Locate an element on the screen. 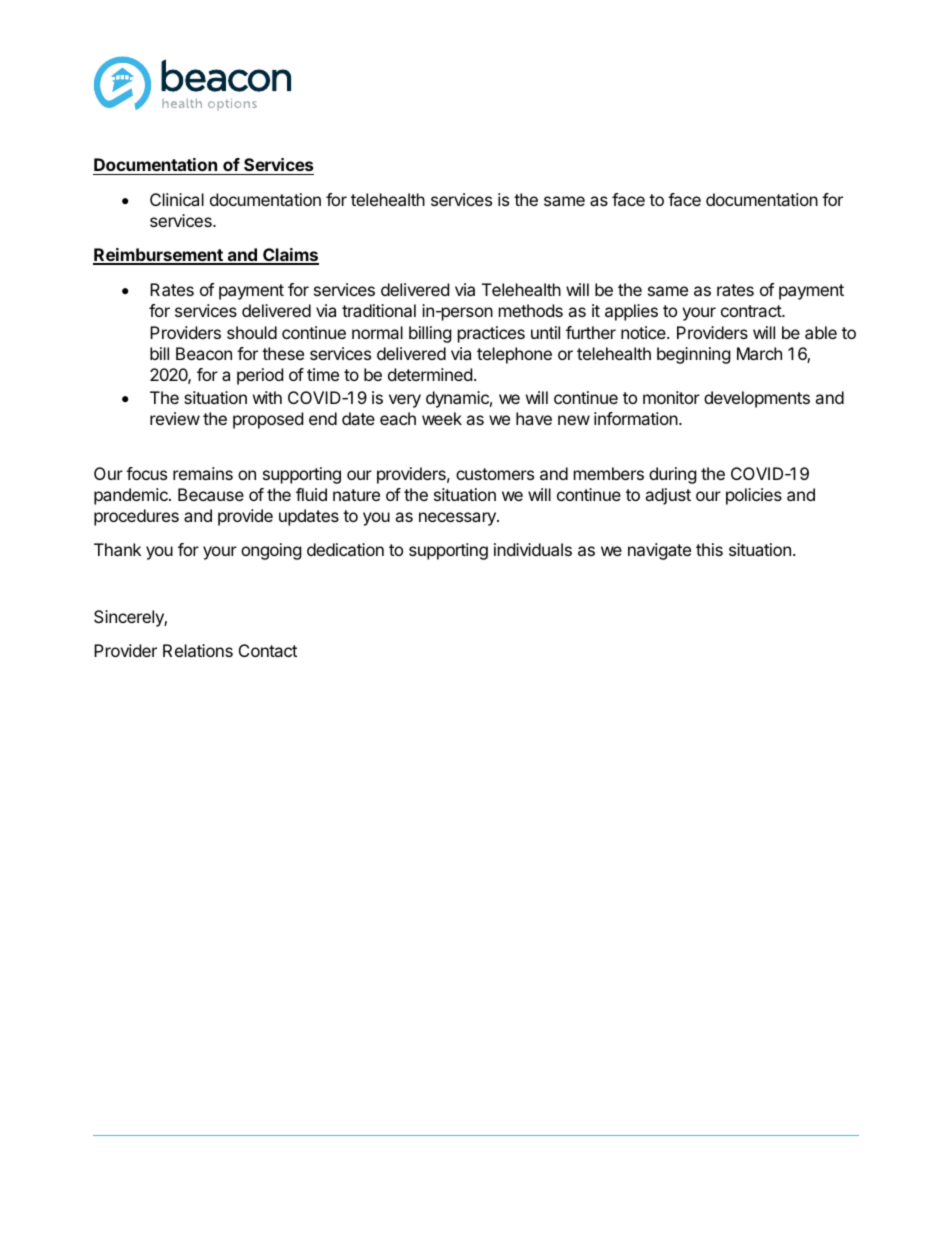  policies is located at coordinates (754, 496).
